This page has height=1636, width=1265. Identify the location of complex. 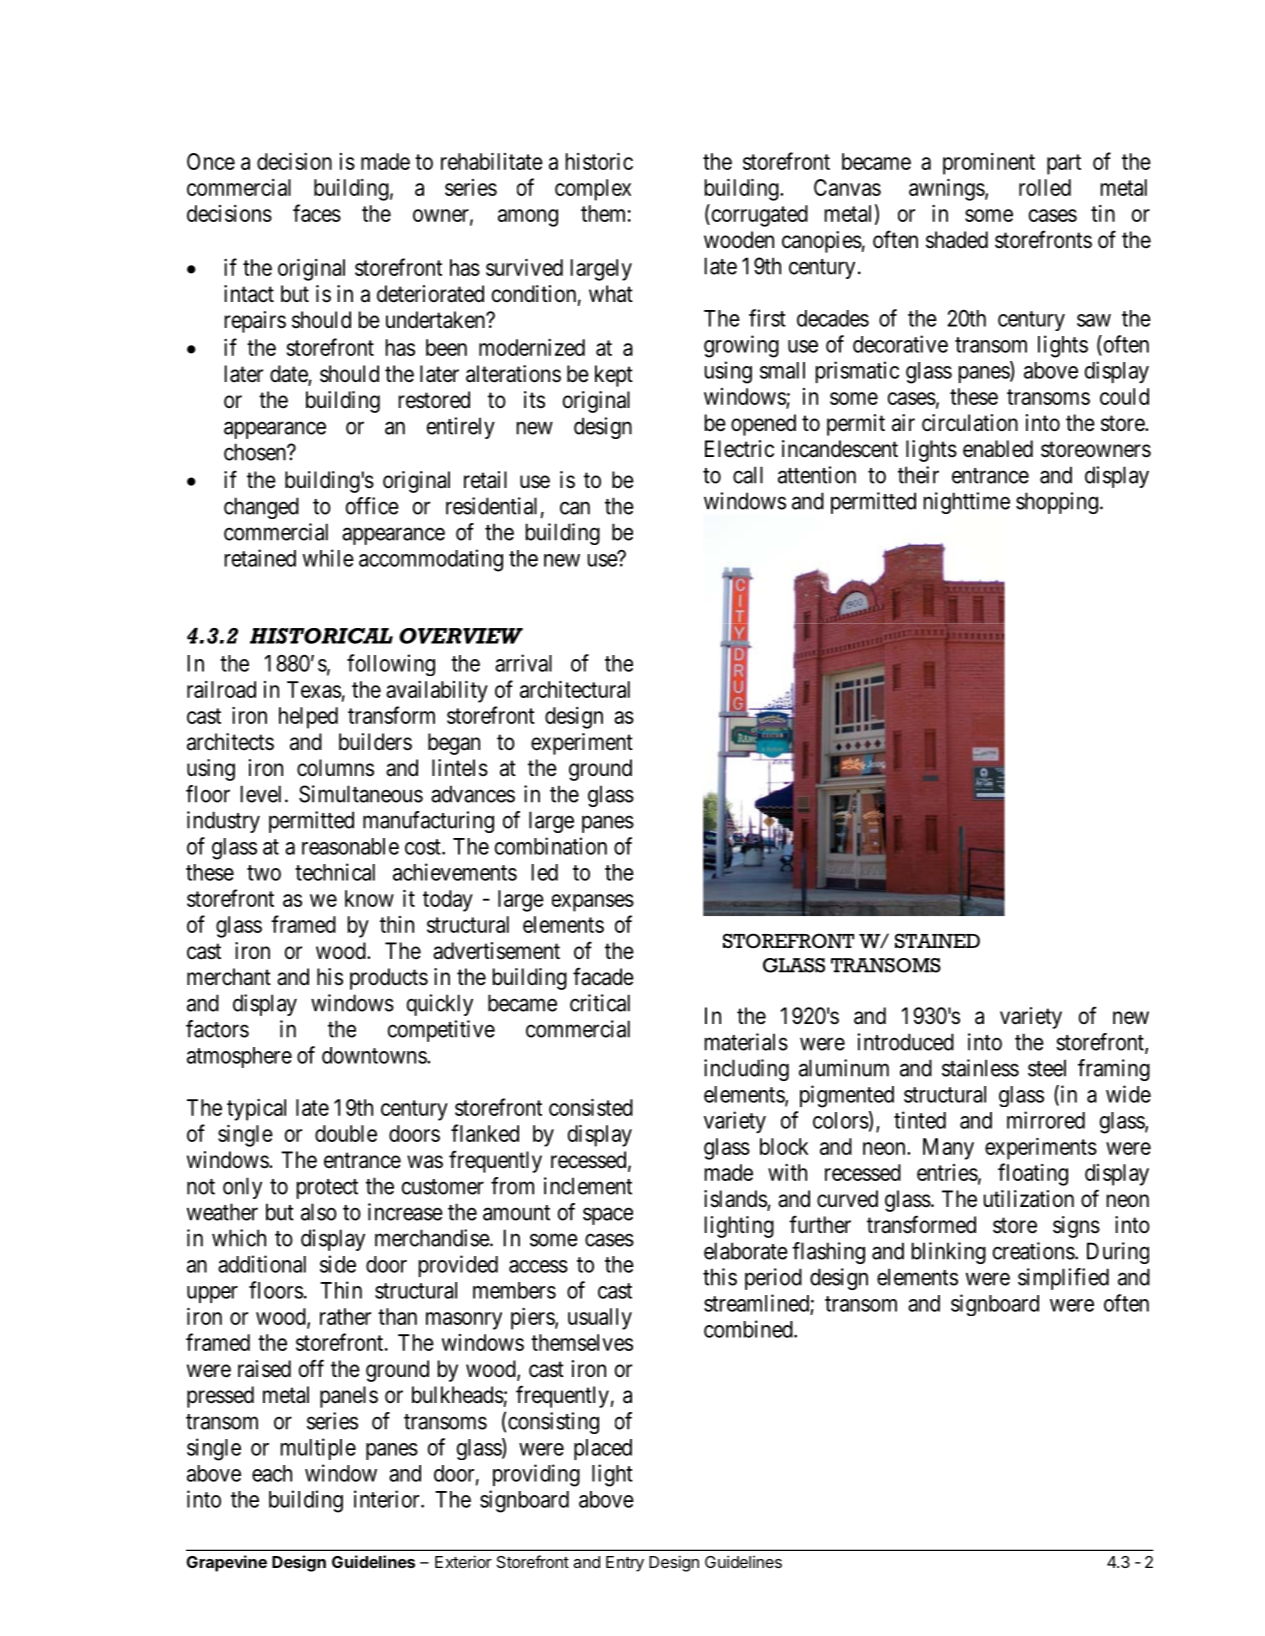
(593, 190).
